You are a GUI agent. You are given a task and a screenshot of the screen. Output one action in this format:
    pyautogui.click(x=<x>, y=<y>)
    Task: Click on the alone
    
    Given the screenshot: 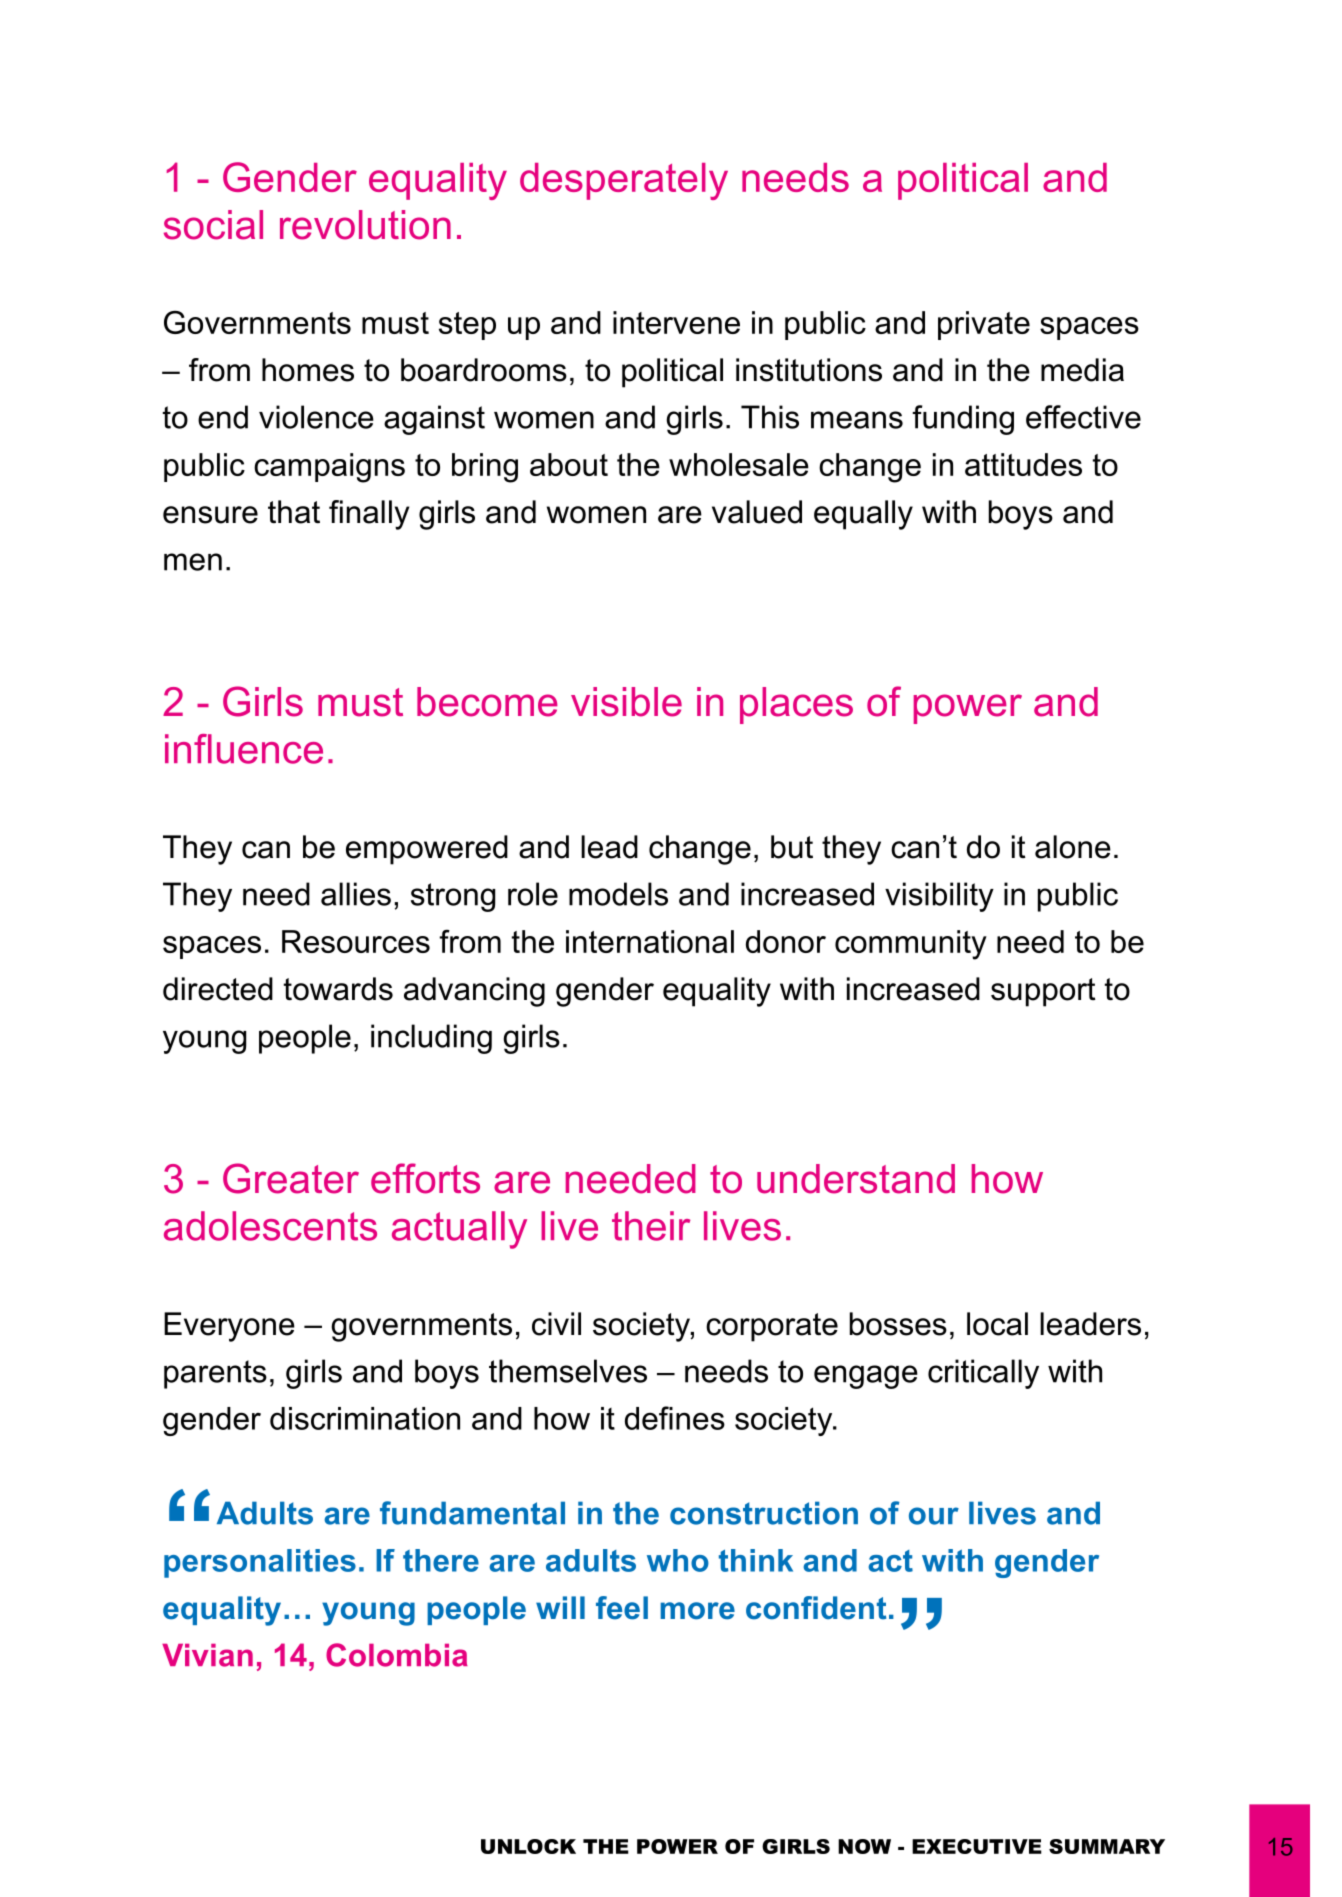 What is the action you would take?
    pyautogui.click(x=1073, y=847)
